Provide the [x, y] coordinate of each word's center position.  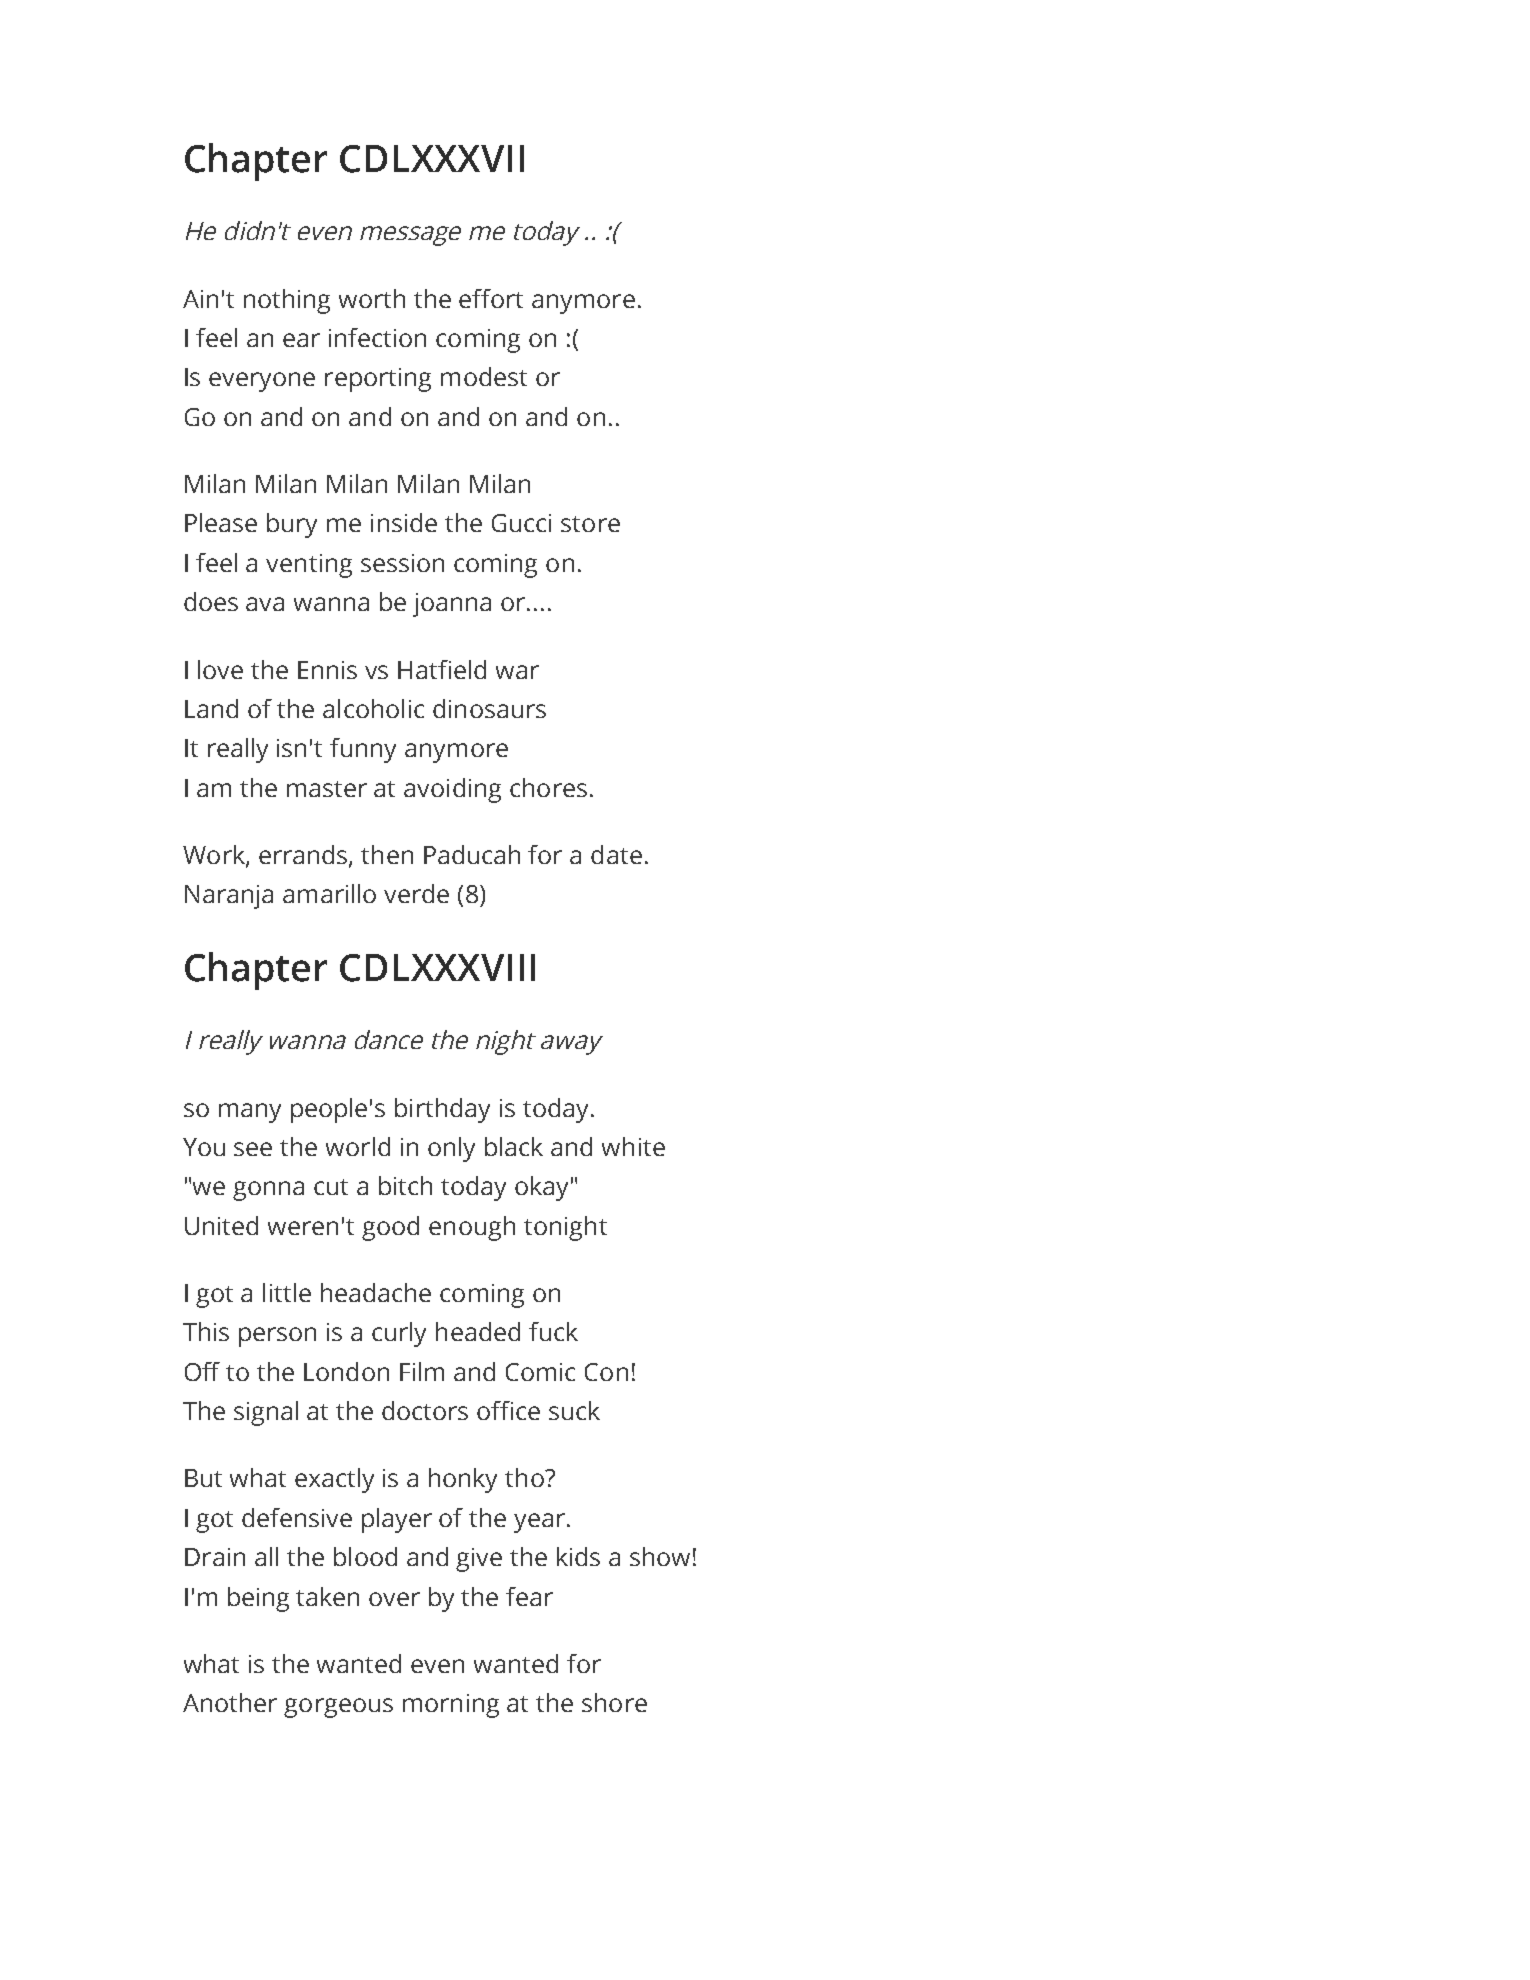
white [633, 1146]
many [250, 1113]
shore [614, 1702]
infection [377, 337]
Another [230, 1702]
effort [491, 298]
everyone [262, 382]
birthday [442, 1110]
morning [451, 1706]
